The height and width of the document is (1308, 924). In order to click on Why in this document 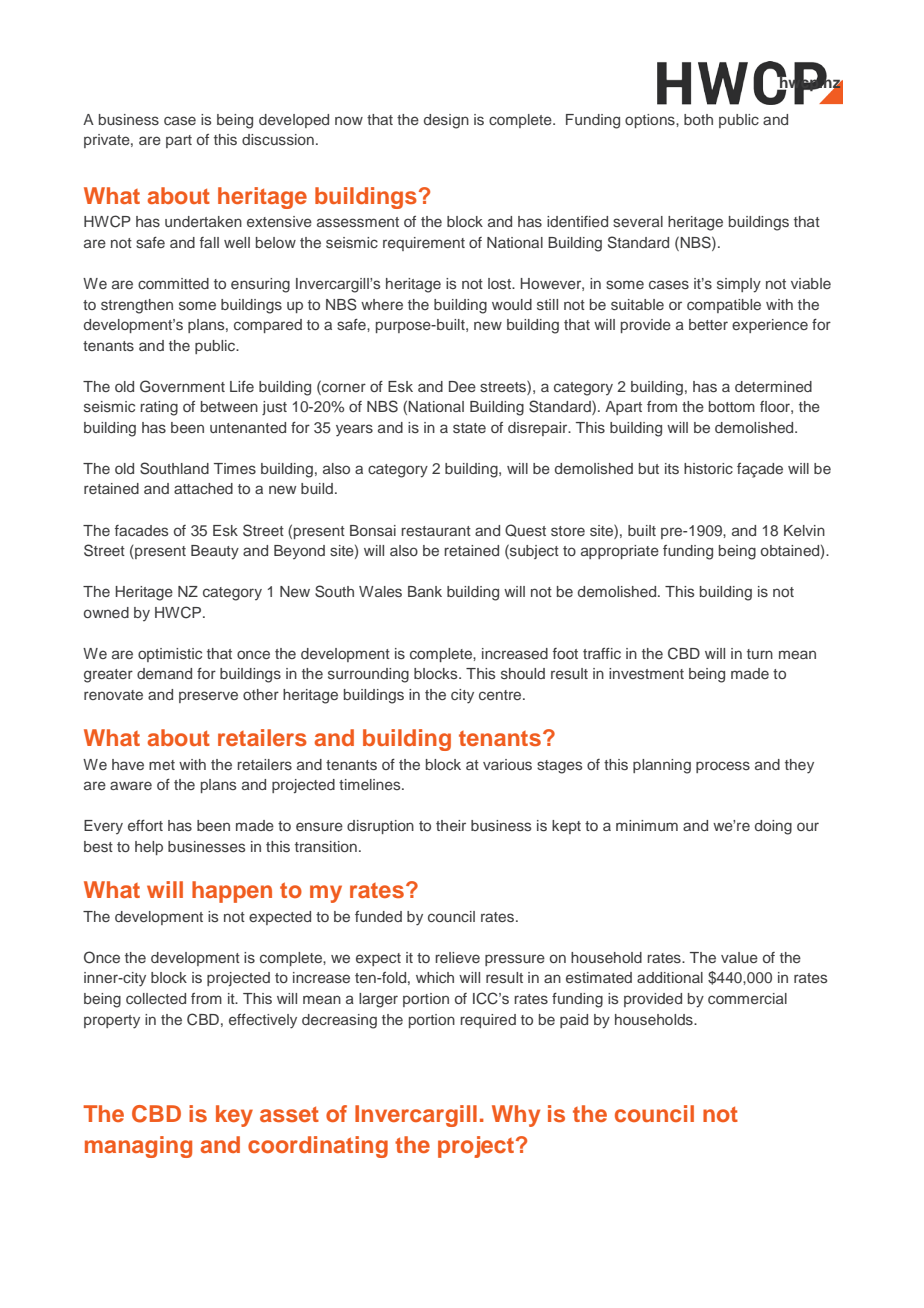, I will do `click(516, 1116)`.
